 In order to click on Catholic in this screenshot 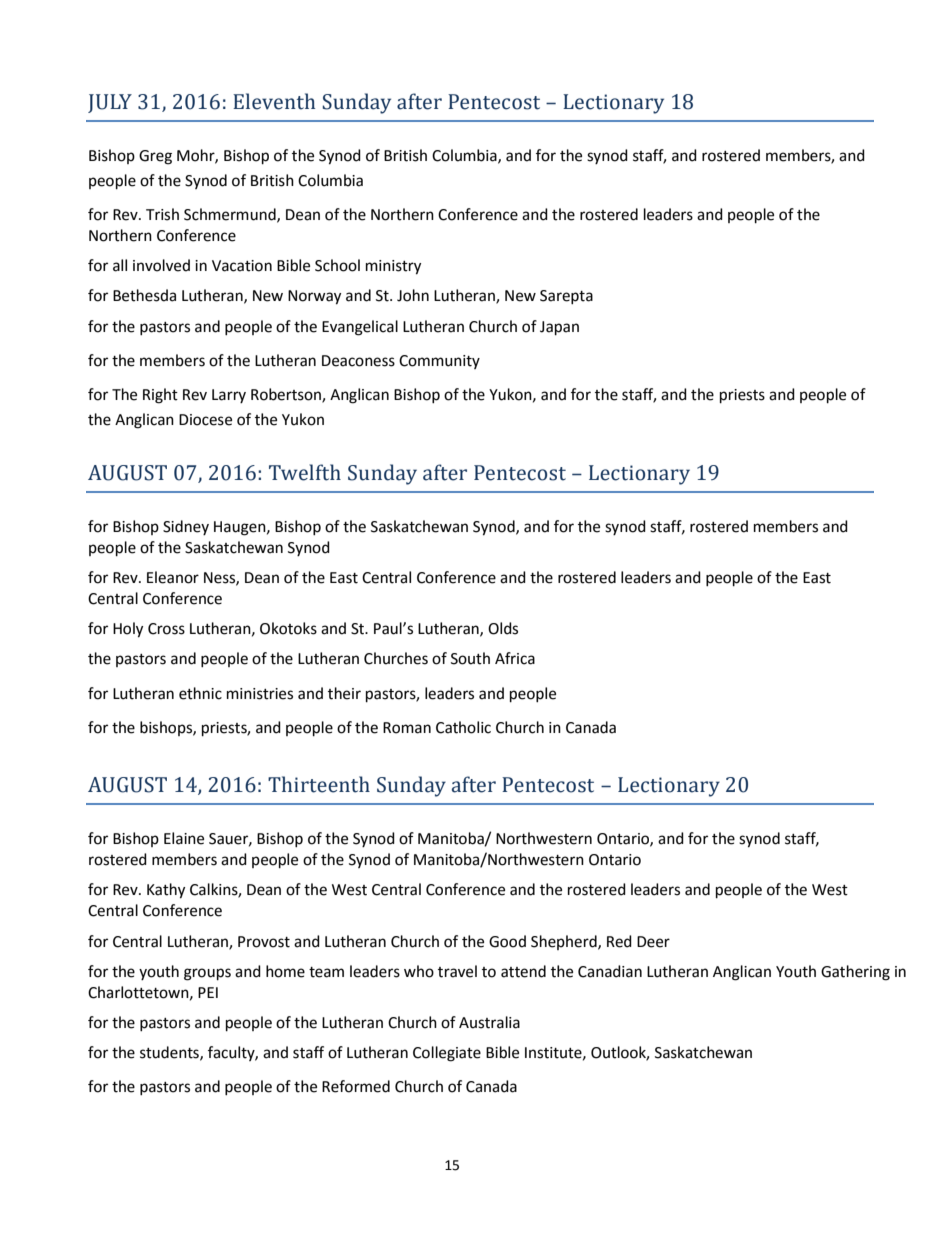, I will do `click(463, 727)`.
